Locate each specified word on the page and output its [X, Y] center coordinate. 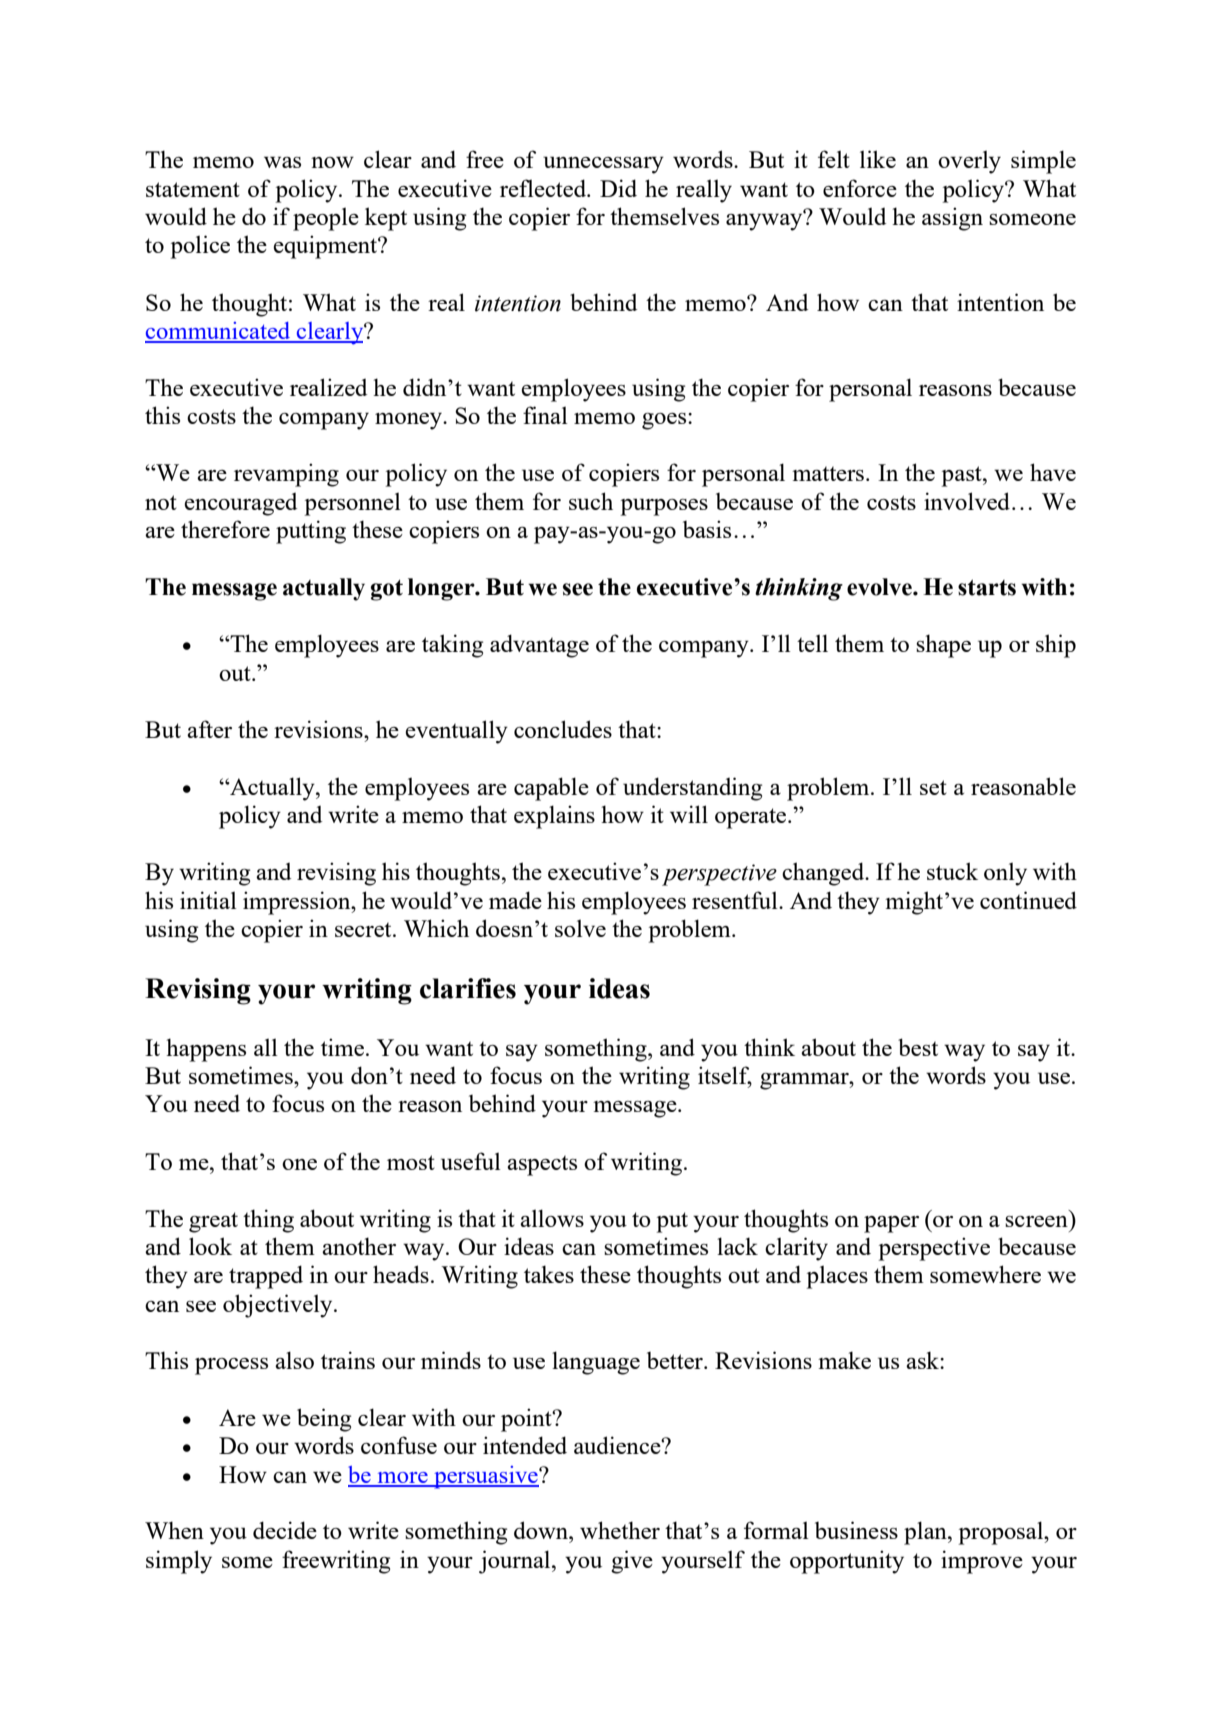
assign [952, 219]
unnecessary [603, 165]
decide [285, 1530]
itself [725, 1076]
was [282, 162]
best [918, 1047]
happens [206, 1050]
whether [620, 1530]
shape [943, 646]
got [387, 590]
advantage [539, 646]
